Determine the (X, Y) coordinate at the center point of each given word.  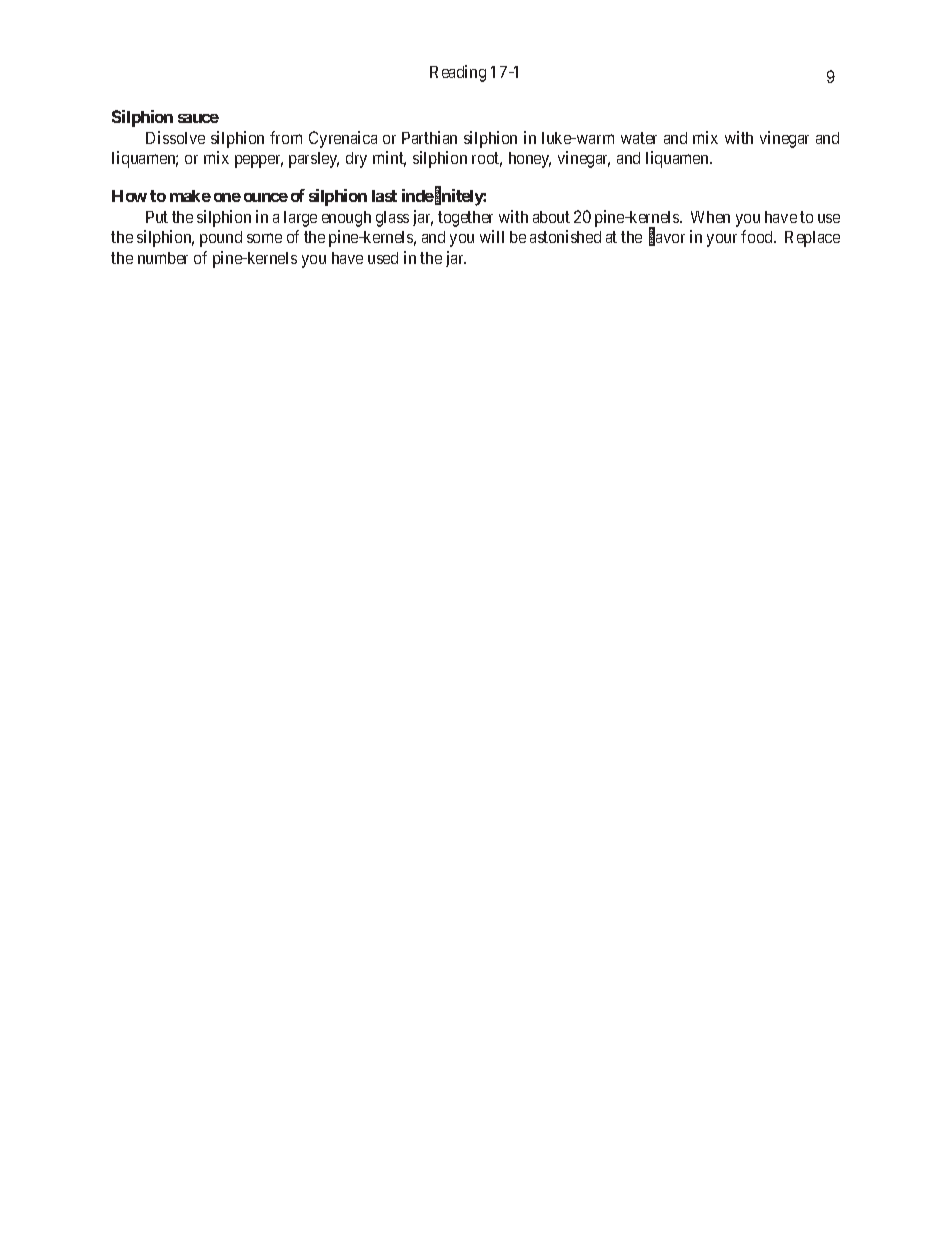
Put (157, 217)
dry (356, 160)
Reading (458, 73)
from (286, 137)
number (163, 258)
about (551, 217)
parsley (314, 160)
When (710, 217)
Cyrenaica (343, 139)
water (639, 138)
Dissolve (175, 137)
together (465, 219)
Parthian (429, 137)
